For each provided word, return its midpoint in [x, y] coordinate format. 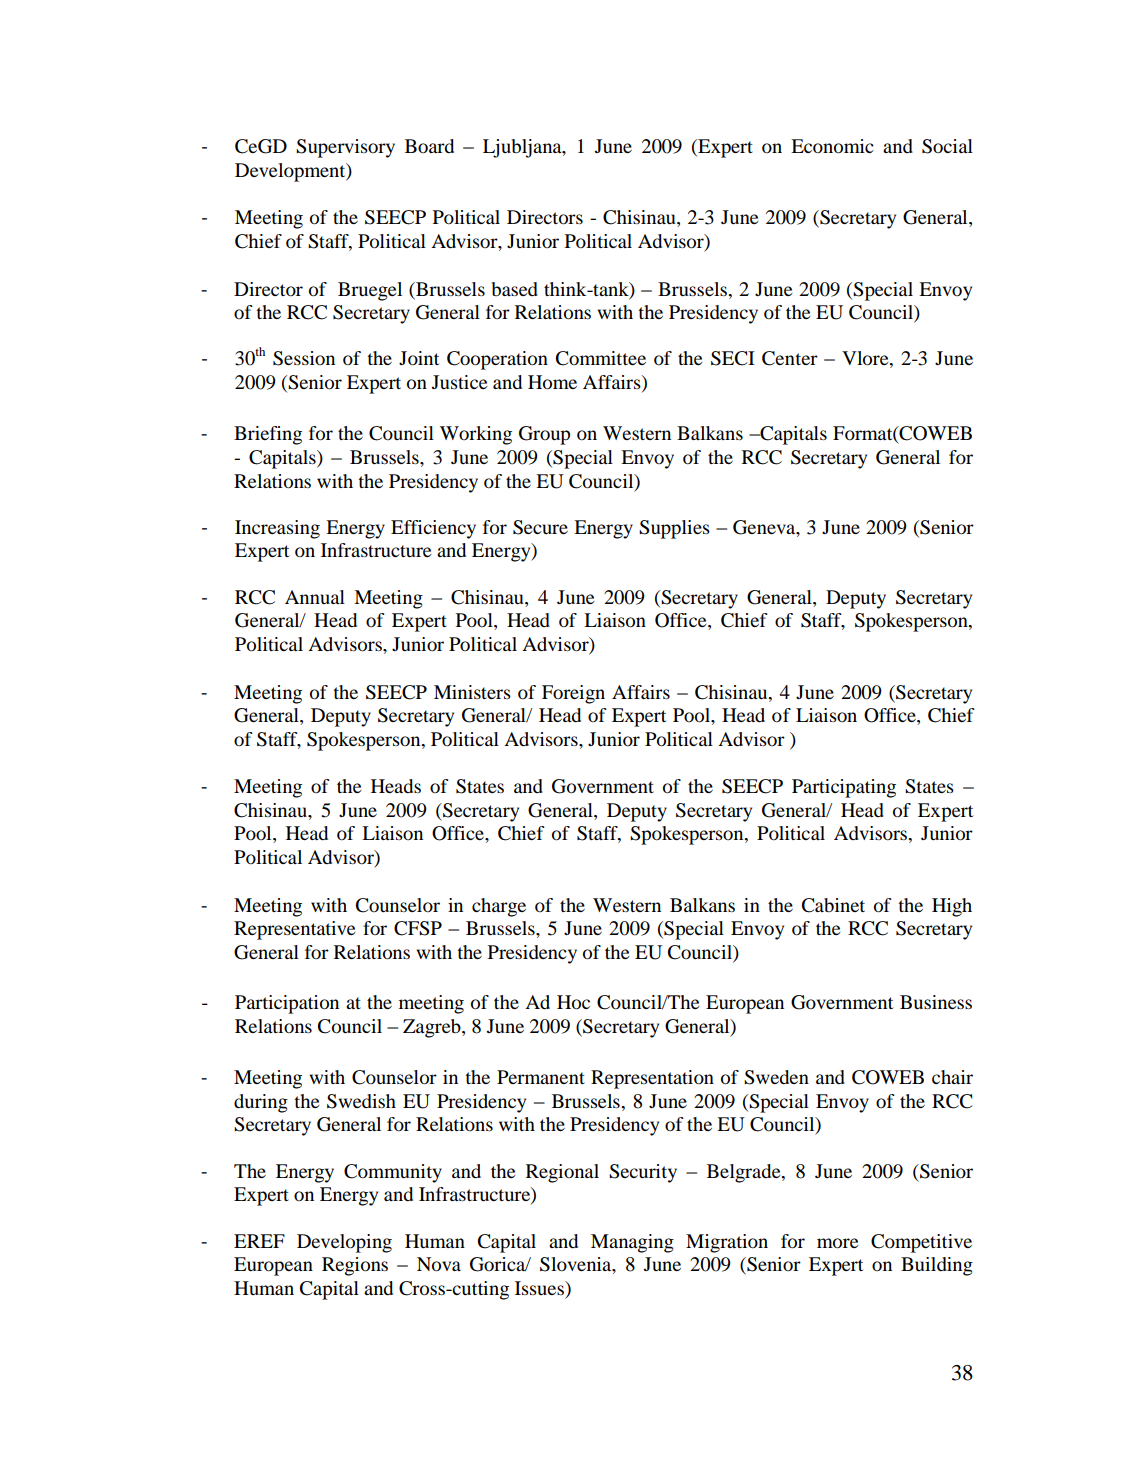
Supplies [674, 529]
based [515, 289]
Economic [832, 146]
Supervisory [345, 148]
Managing [632, 1243]
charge [499, 907]
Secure [540, 527]
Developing [344, 1243]
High [952, 907]
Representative [294, 930]
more [837, 1243]
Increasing [277, 529]
